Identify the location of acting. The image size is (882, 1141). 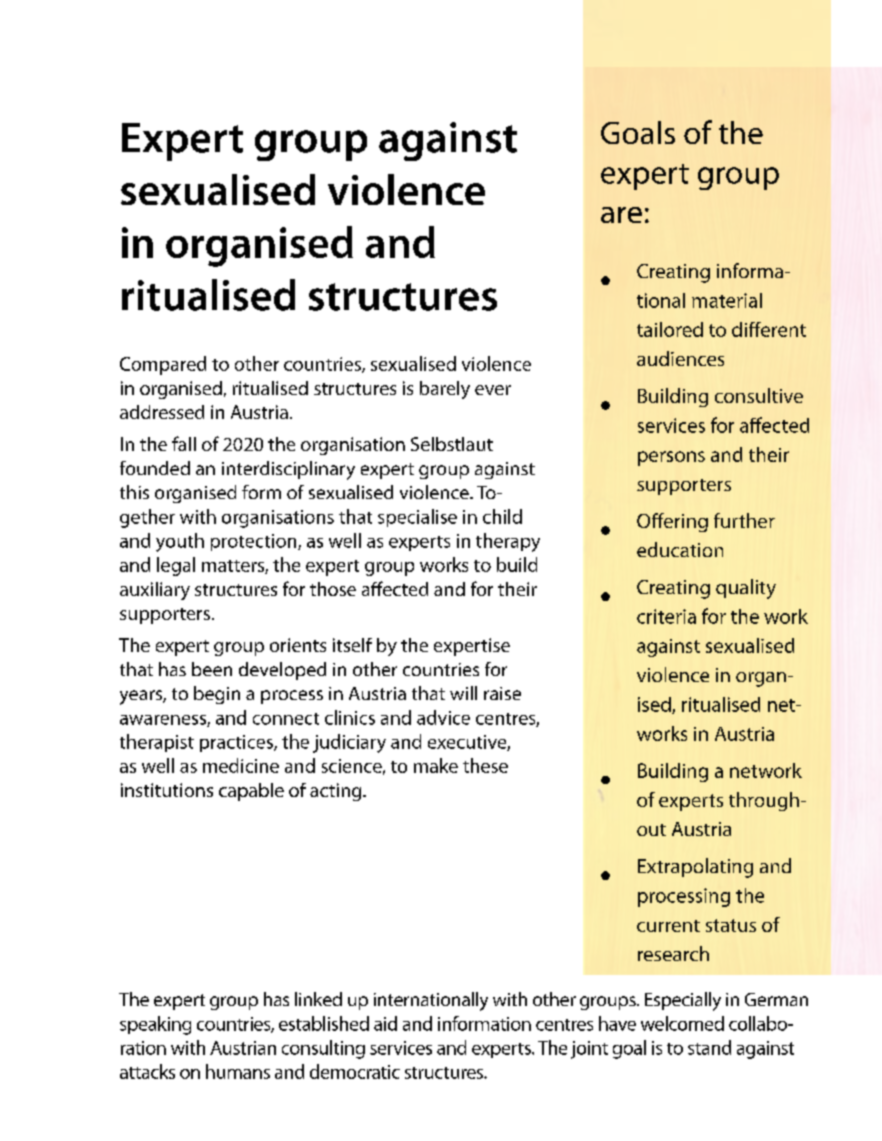
(337, 792).
